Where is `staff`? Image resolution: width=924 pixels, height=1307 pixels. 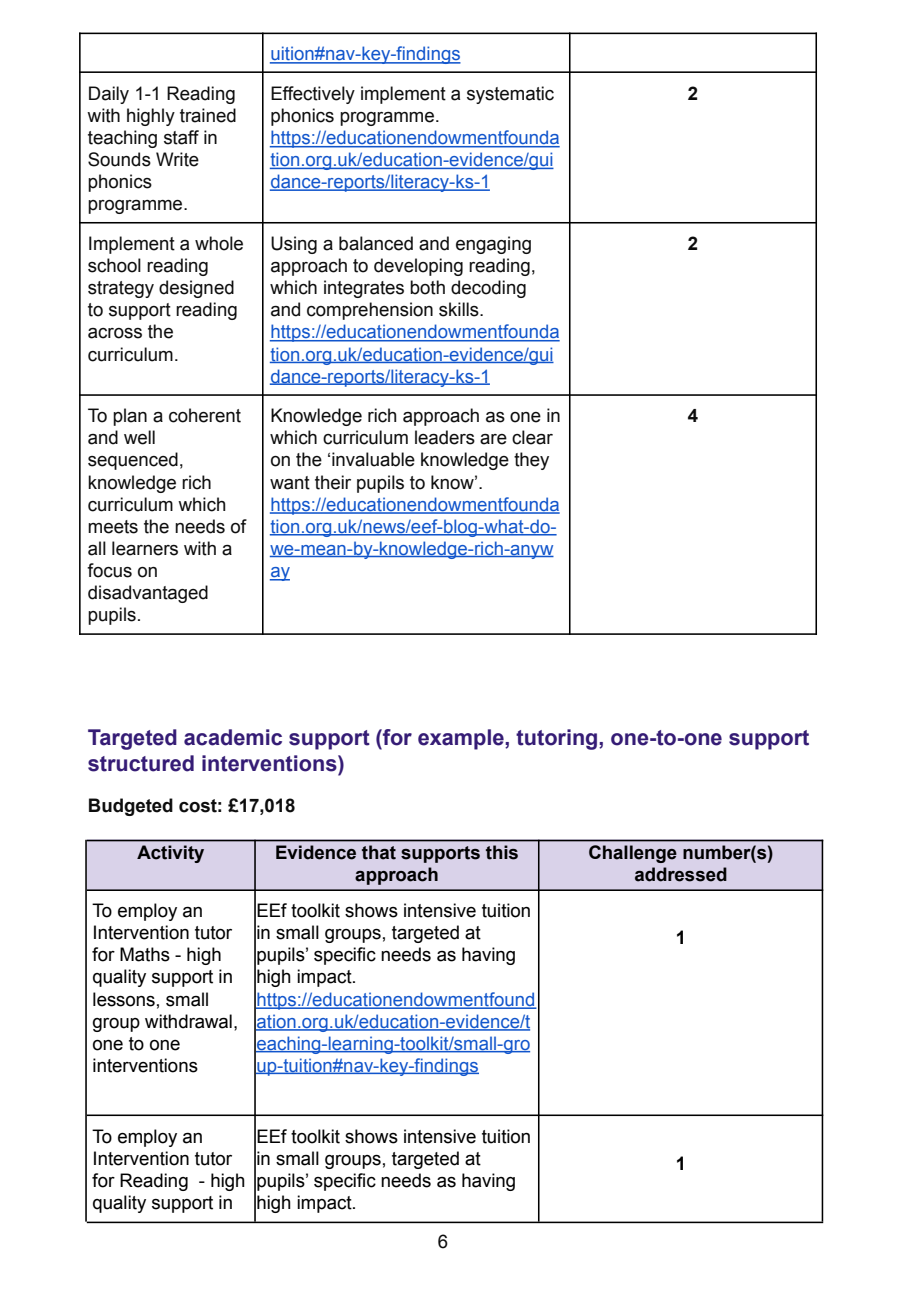 staff is located at coordinates (181, 137).
